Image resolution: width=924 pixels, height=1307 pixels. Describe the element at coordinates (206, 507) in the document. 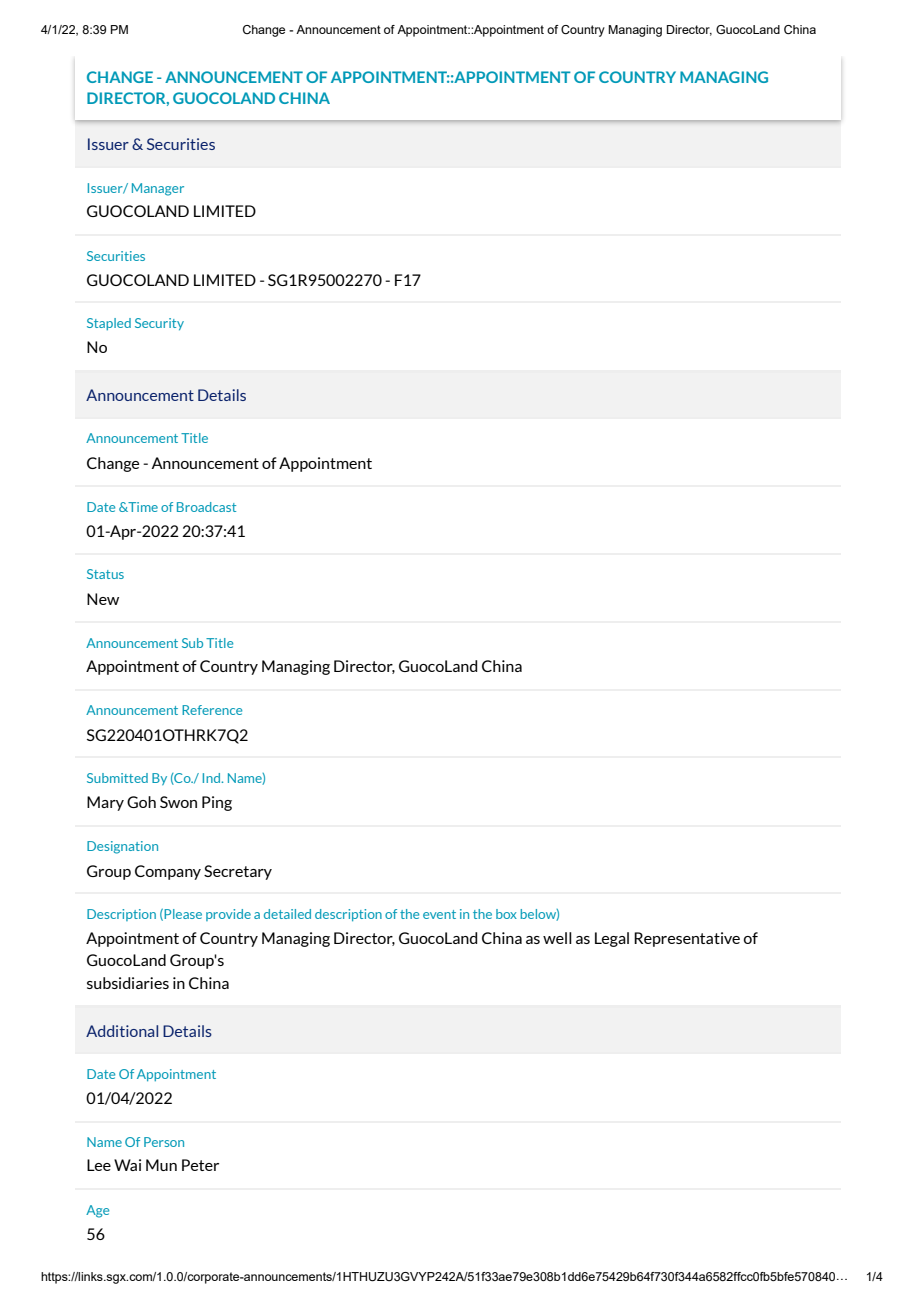

I see `Broadcast` at that location.
